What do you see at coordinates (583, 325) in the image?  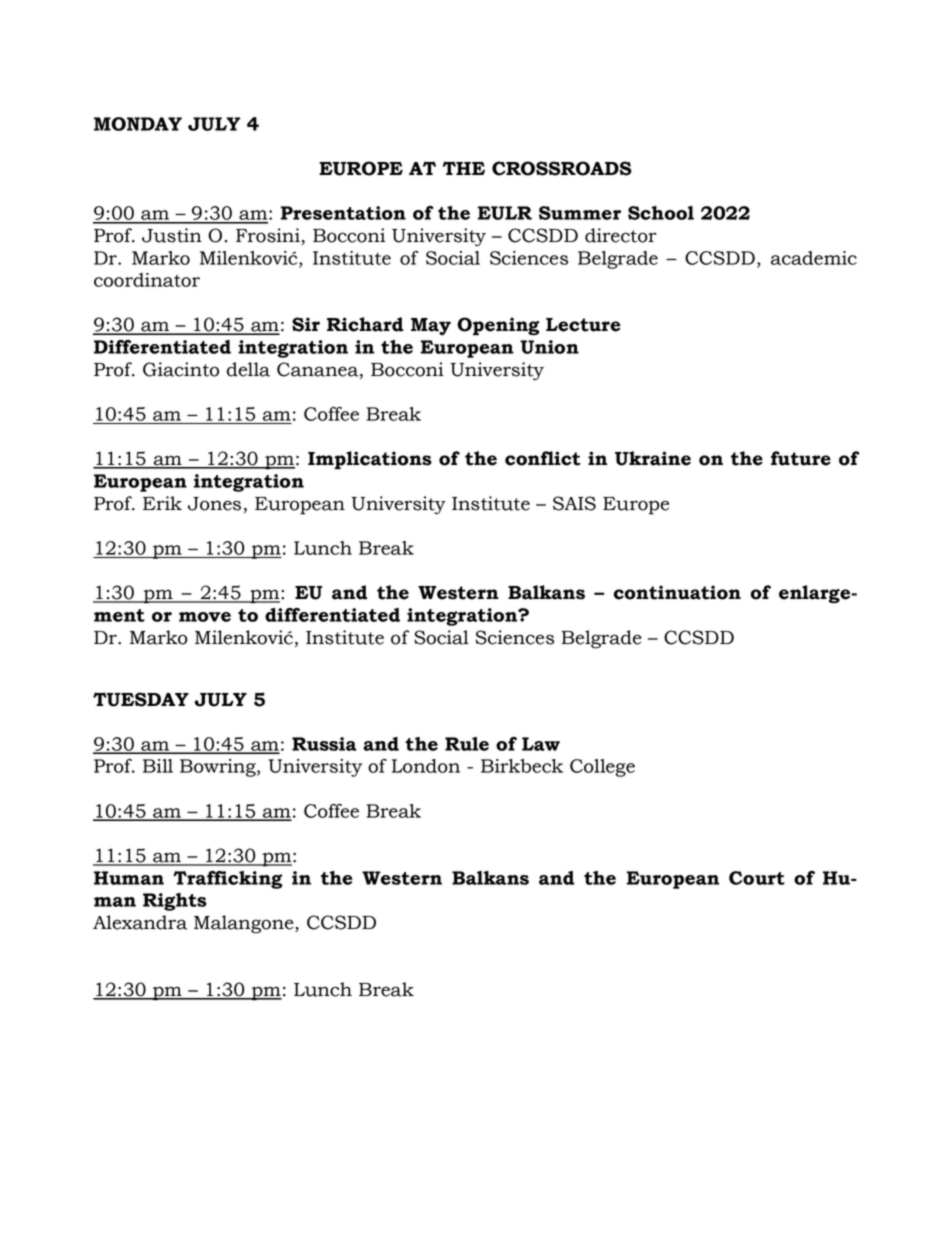 I see `Lecture` at bounding box center [583, 325].
